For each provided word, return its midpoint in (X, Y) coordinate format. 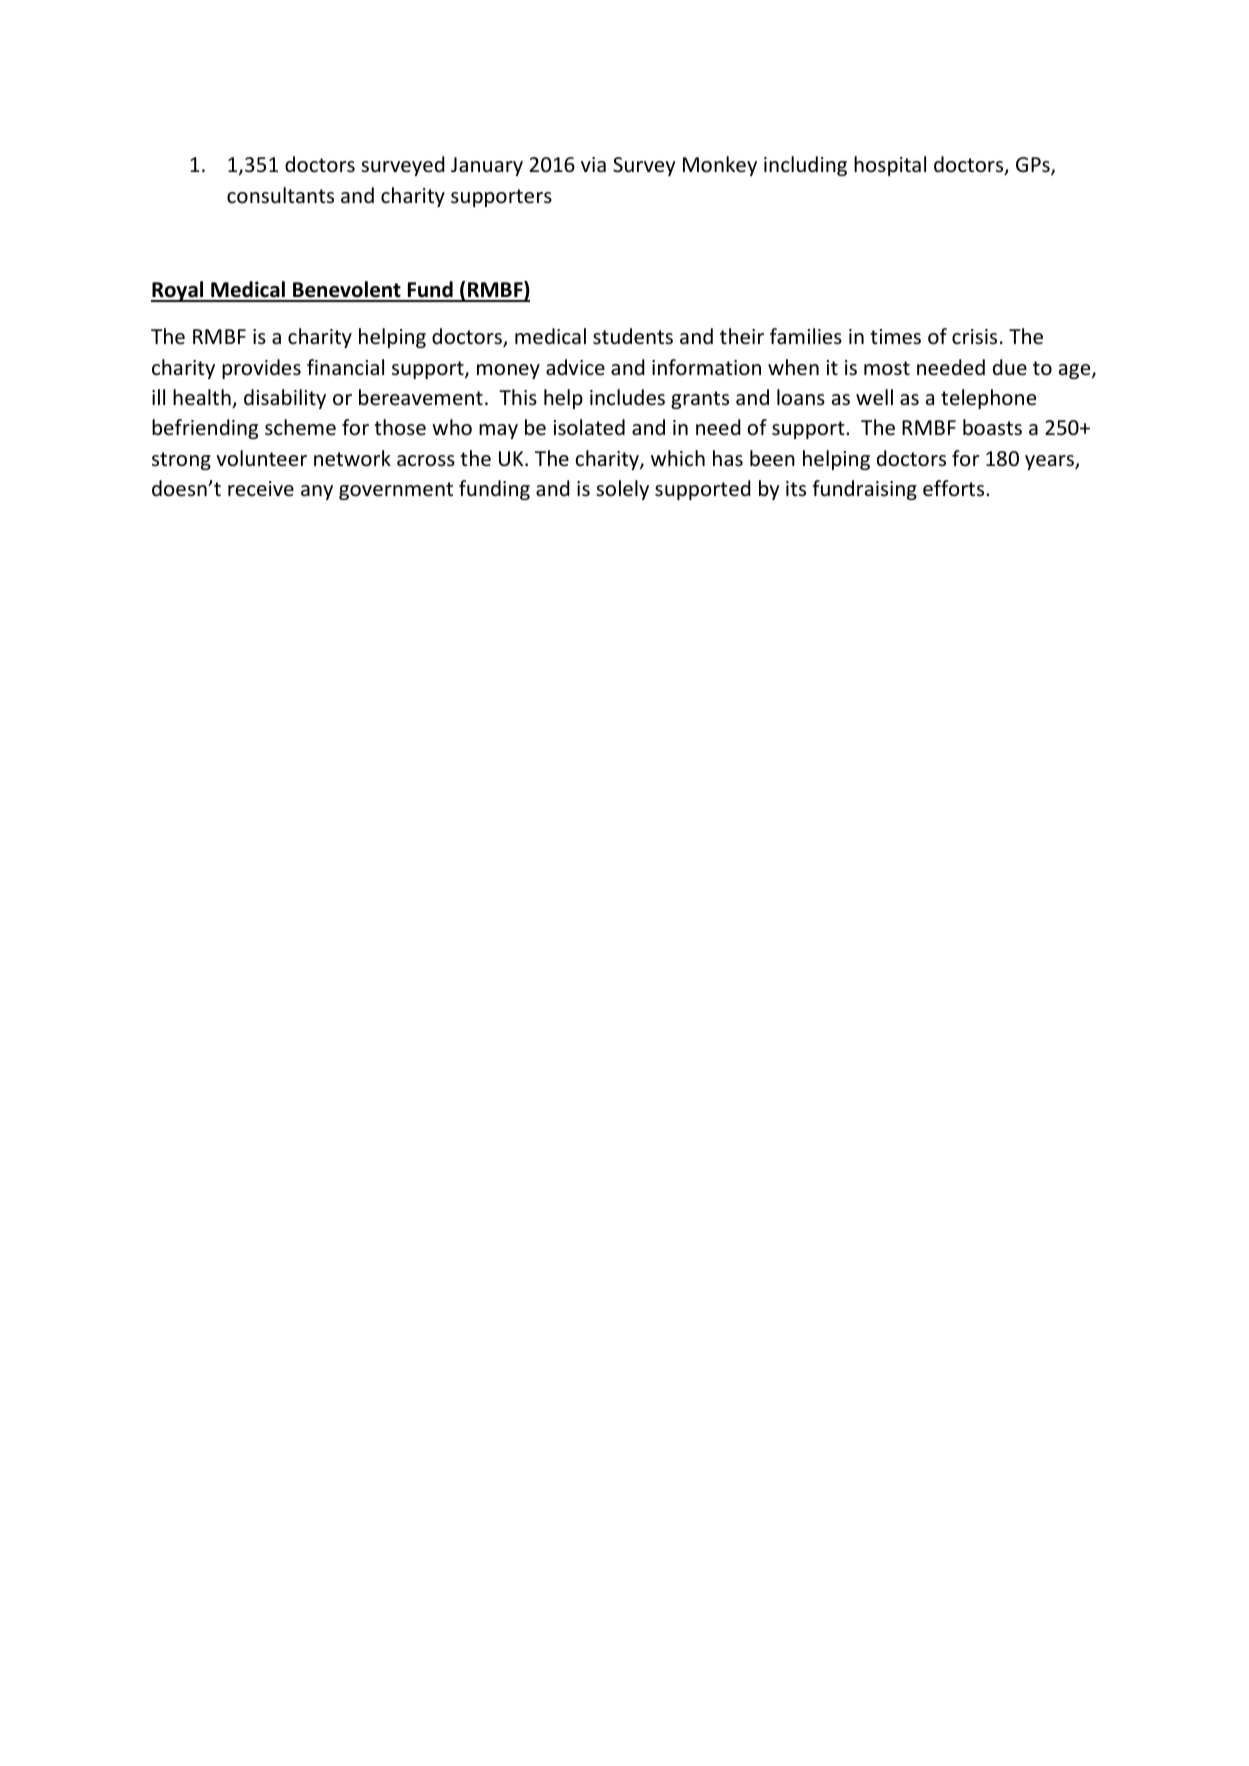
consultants (280, 195)
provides (261, 369)
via (593, 164)
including (805, 166)
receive (261, 488)
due (1010, 367)
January (487, 166)
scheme (300, 427)
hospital (890, 166)
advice (575, 367)
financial (345, 367)
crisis (974, 336)
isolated (589, 427)
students (633, 336)
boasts (992, 427)
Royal (178, 291)
